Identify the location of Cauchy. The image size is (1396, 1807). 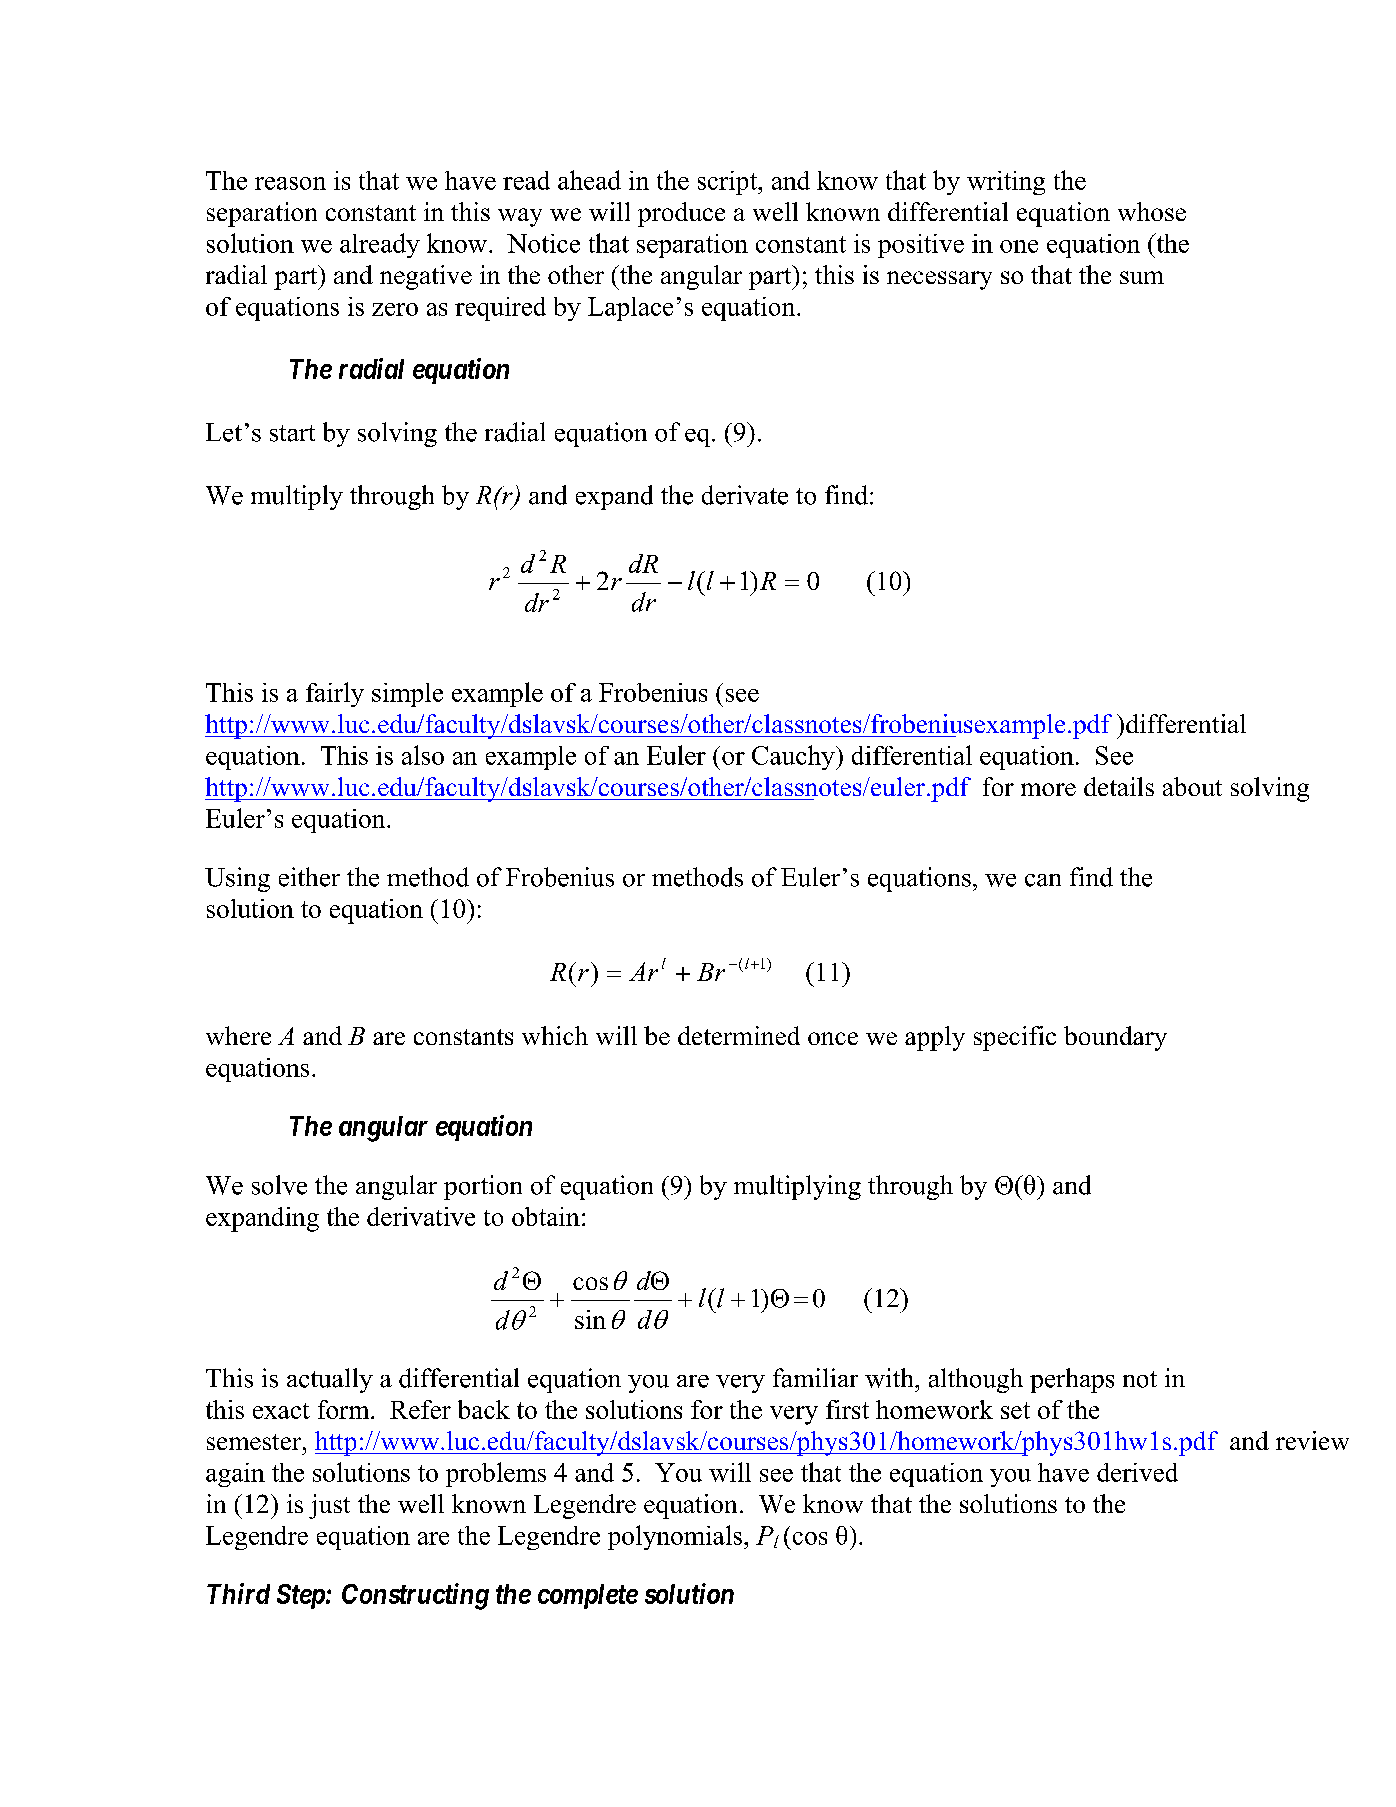
(794, 757).
